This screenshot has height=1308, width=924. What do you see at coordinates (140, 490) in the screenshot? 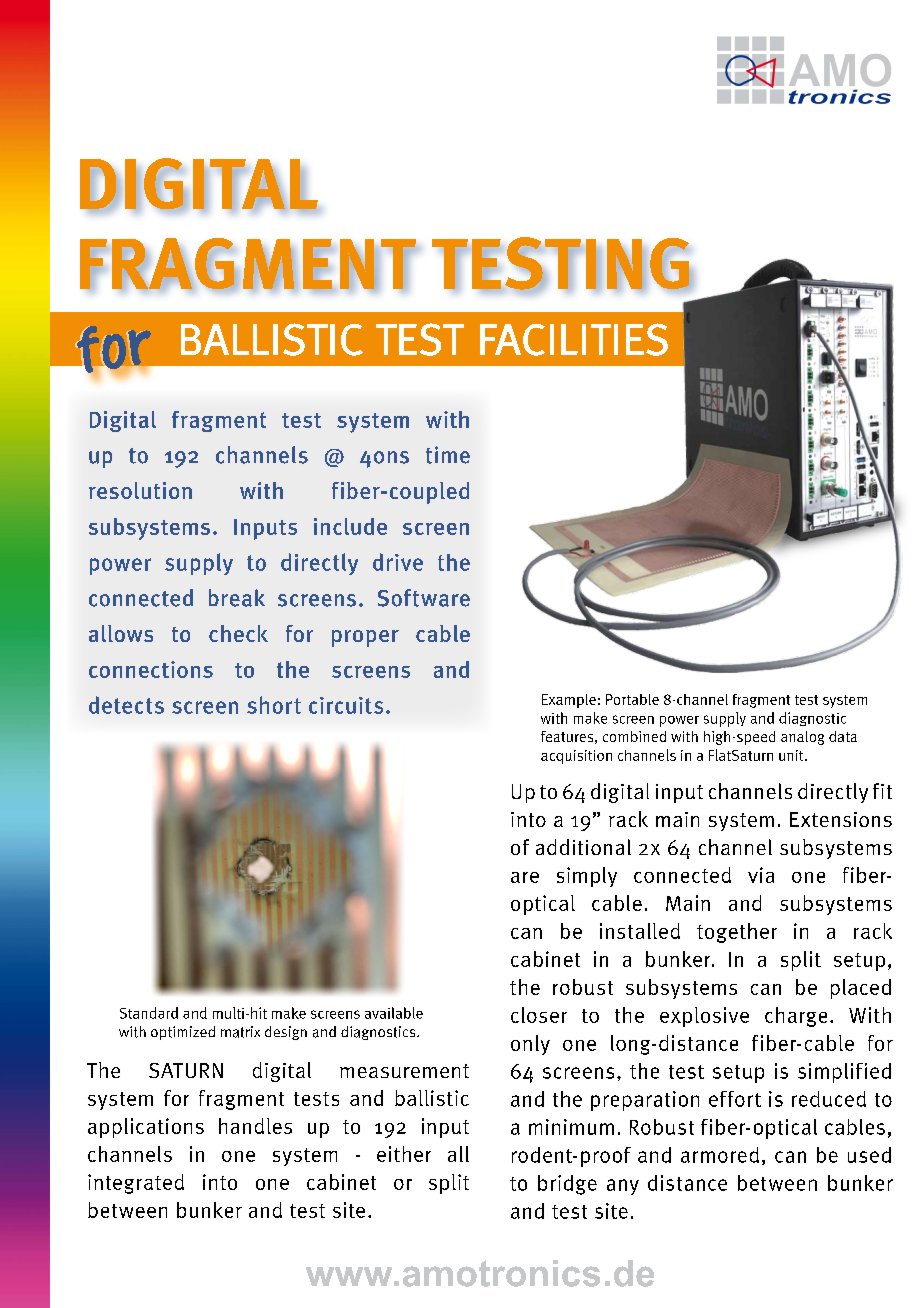
I see `resolution` at bounding box center [140, 490].
